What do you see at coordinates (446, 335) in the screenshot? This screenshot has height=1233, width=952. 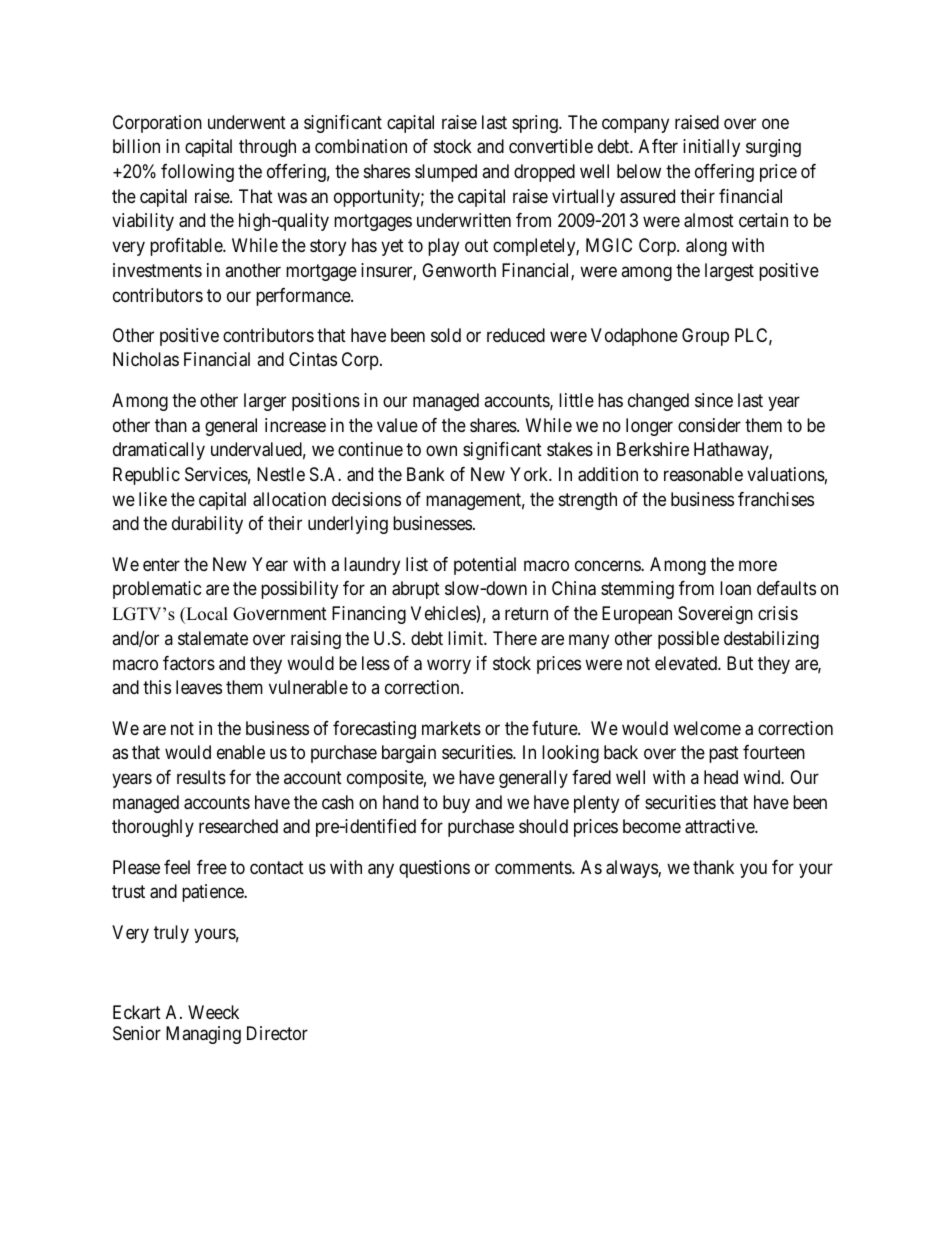 I see `sold` at bounding box center [446, 335].
